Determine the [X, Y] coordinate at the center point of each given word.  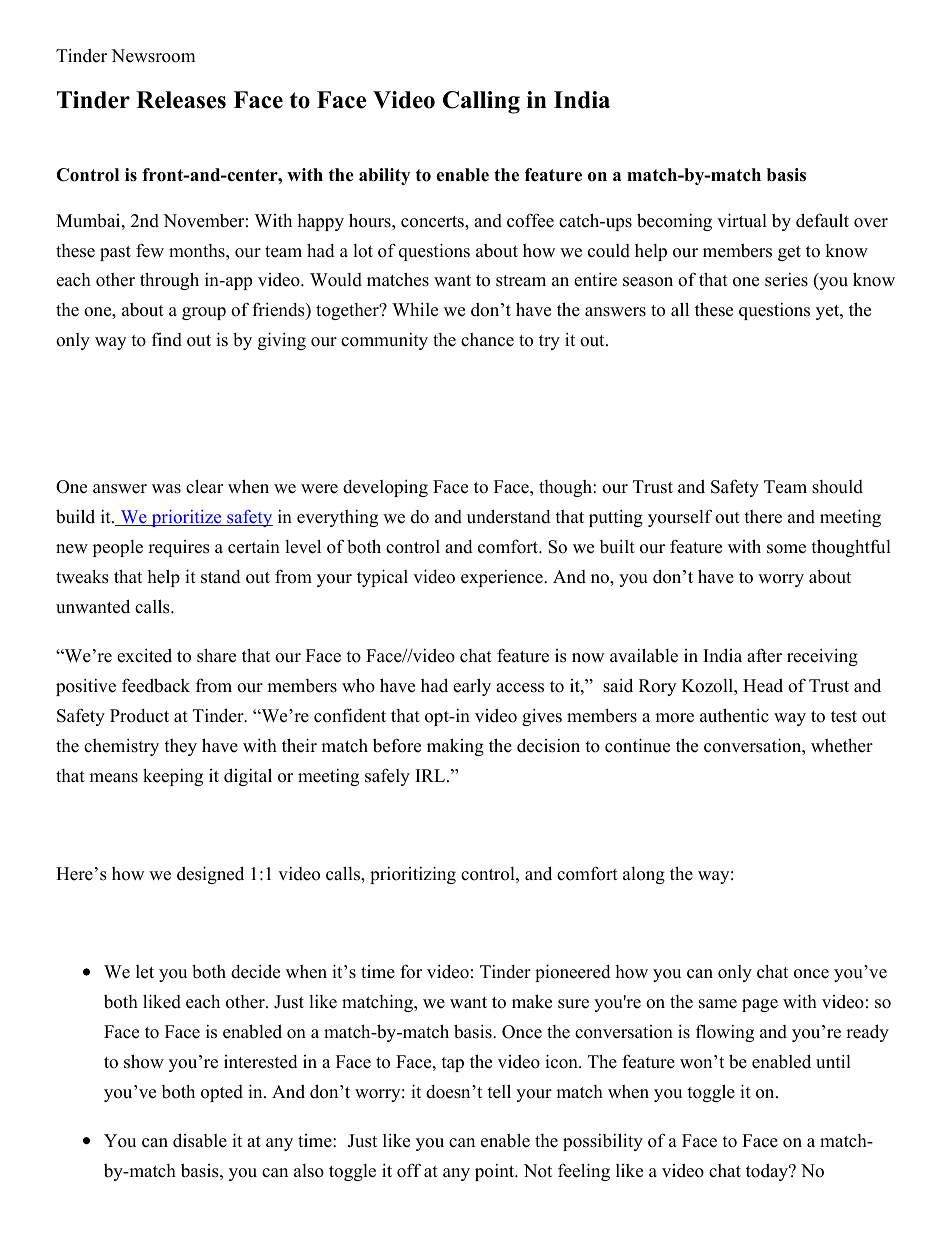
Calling [481, 102]
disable [200, 1140]
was [166, 489]
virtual [742, 220]
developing [385, 488]
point [496, 1172]
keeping [173, 777]
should [837, 487]
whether [842, 746]
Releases [181, 100]
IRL [431, 775]
